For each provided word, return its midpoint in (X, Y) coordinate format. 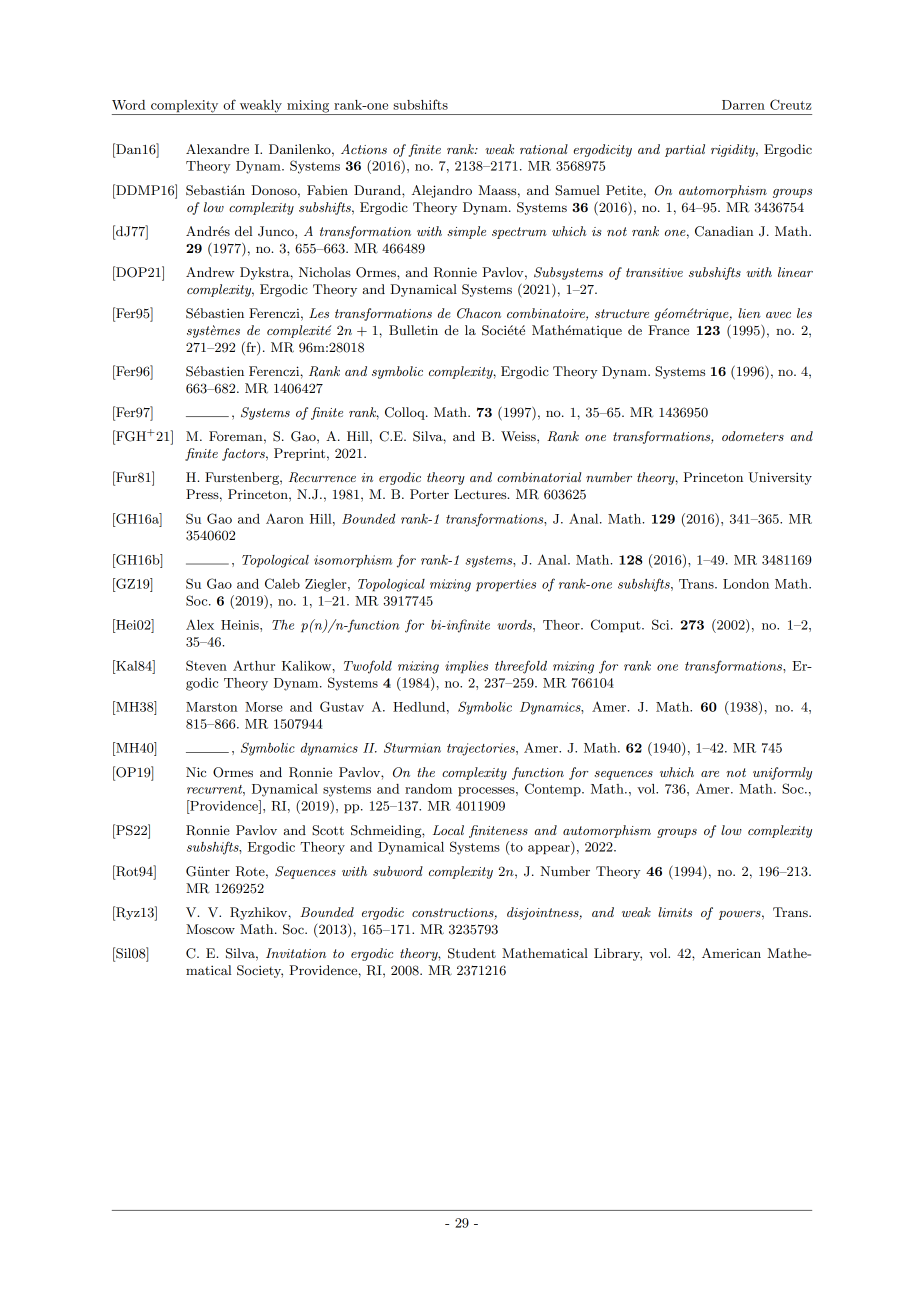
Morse (264, 707)
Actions (364, 149)
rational (544, 149)
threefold (521, 667)
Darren (743, 105)
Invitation (296, 953)
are (710, 774)
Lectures (481, 494)
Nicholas (325, 272)
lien (749, 313)
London (746, 584)
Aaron (285, 518)
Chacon (479, 313)
